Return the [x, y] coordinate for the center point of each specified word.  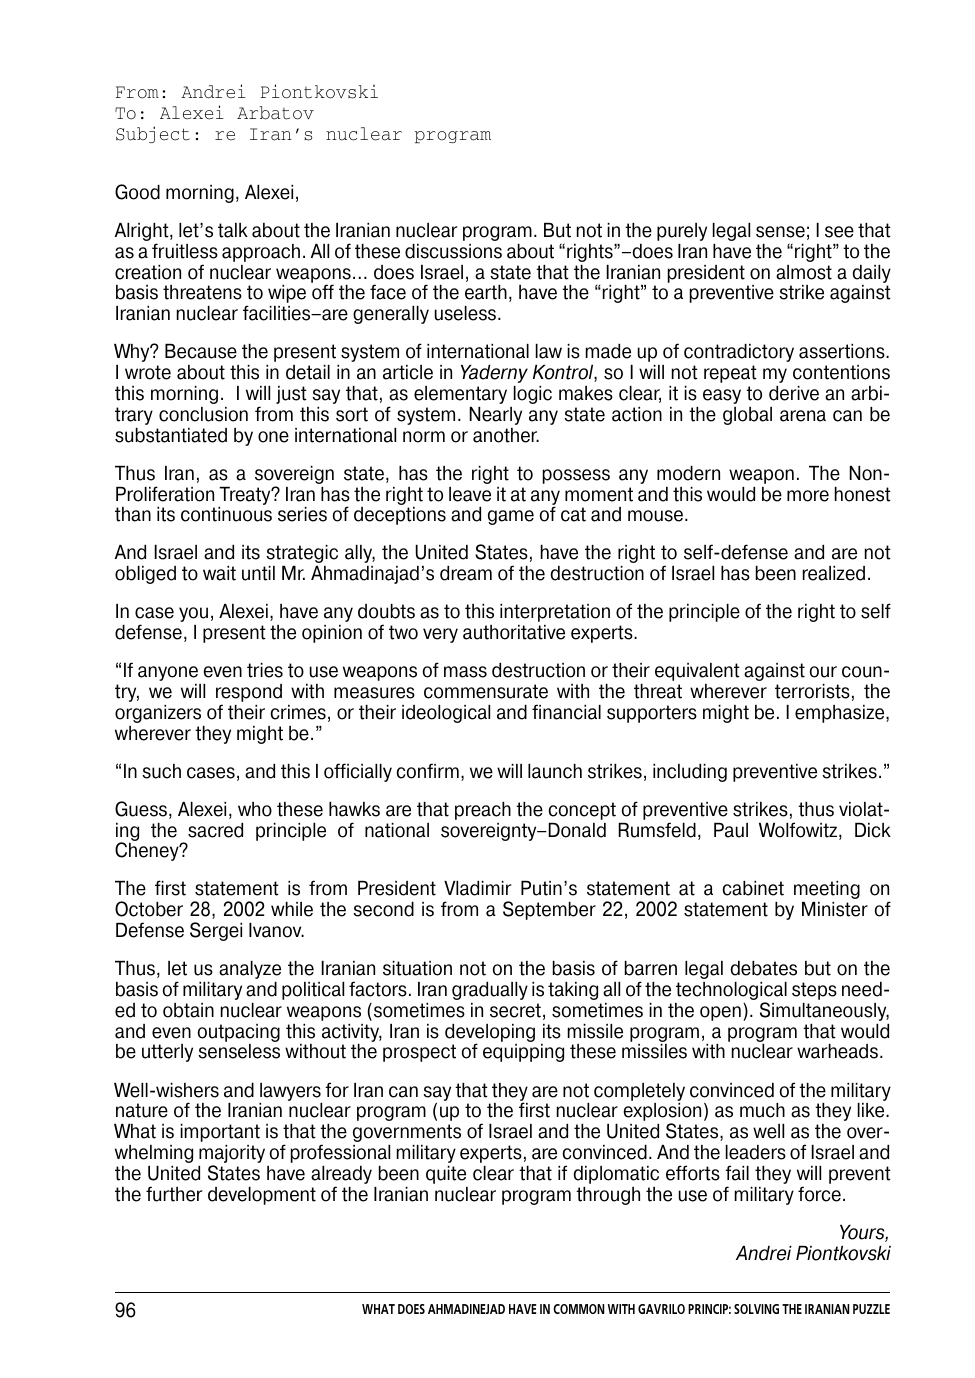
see [839, 232]
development [262, 1196]
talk [233, 230]
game [511, 517]
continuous [226, 514]
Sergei [216, 931]
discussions [453, 251]
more [808, 496]
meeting [827, 890]
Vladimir [477, 888]
